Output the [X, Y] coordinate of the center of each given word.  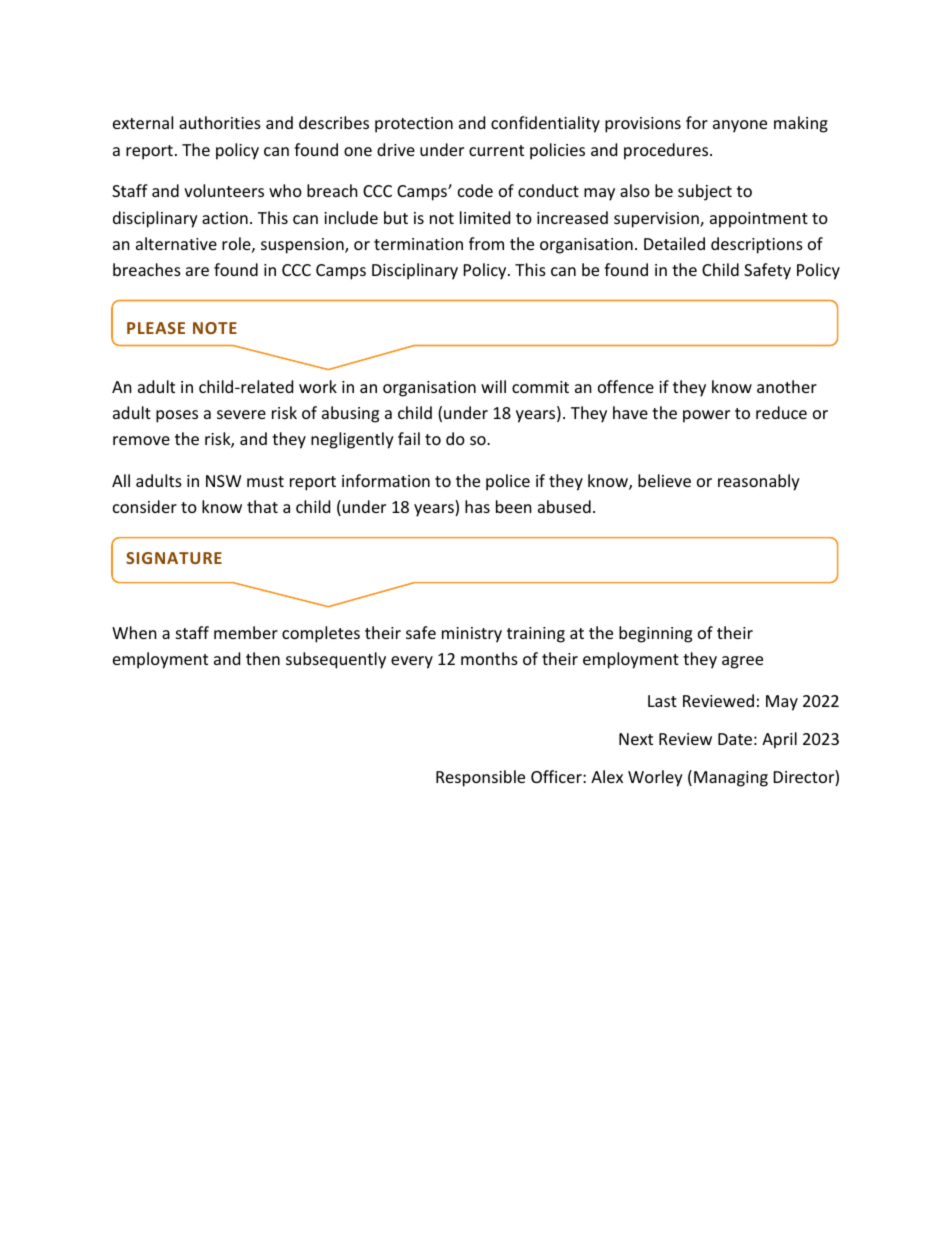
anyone [740, 126]
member [246, 632]
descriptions [757, 245]
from [486, 243]
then [263, 658]
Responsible [480, 778]
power [706, 416]
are [197, 271]
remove [141, 440]
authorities [220, 122]
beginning [655, 634]
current [496, 150]
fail [409, 438]
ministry [472, 635]
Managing [731, 779]
